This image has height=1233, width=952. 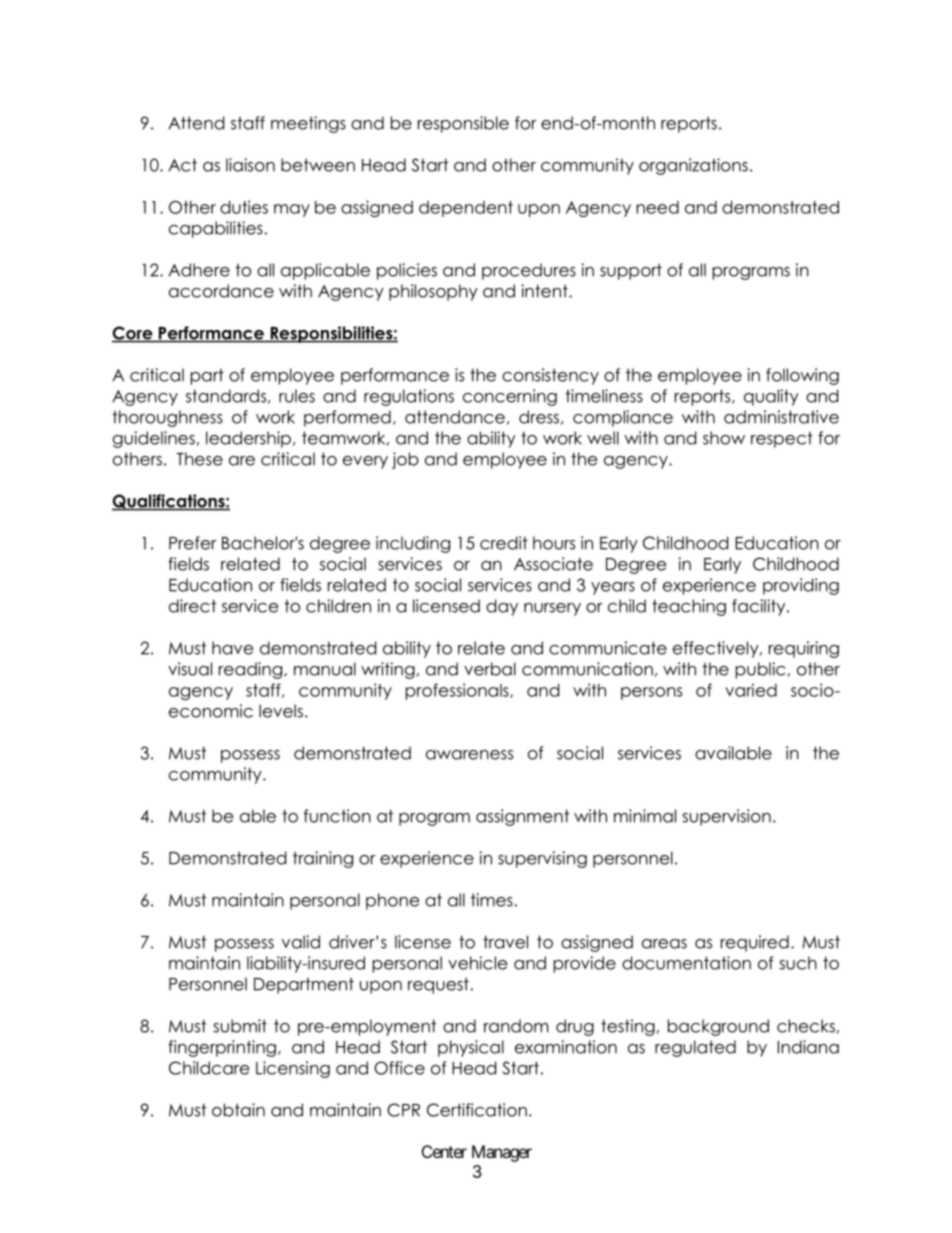 I want to click on organizations, so click(x=693, y=166).
